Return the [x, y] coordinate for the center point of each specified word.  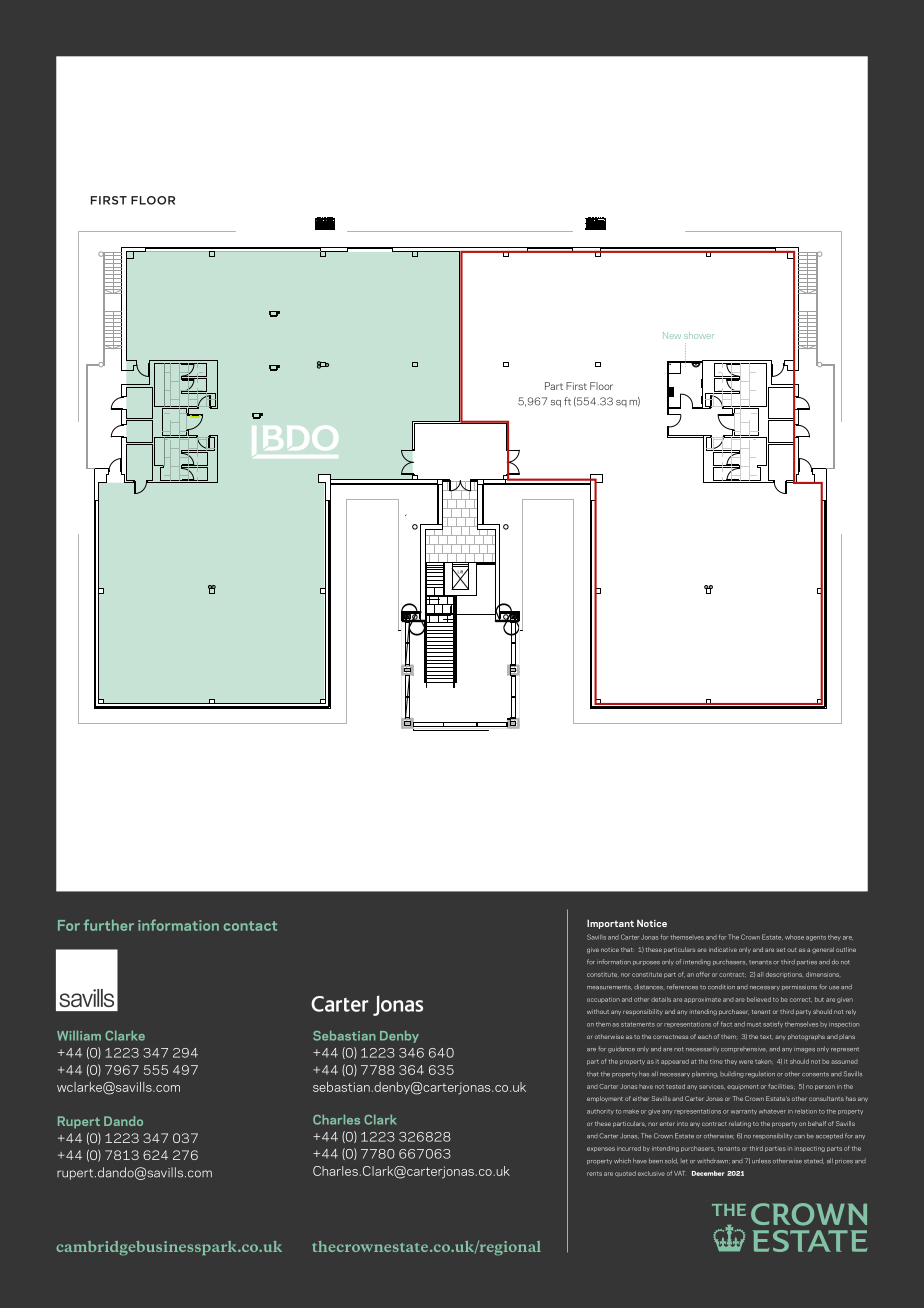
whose [794, 937]
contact [250, 926]
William [79, 1036]
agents [816, 938]
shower [699, 336]
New [672, 335]
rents [594, 1174]
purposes [646, 963]
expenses [601, 1149]
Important [610, 924]
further [109, 925]
